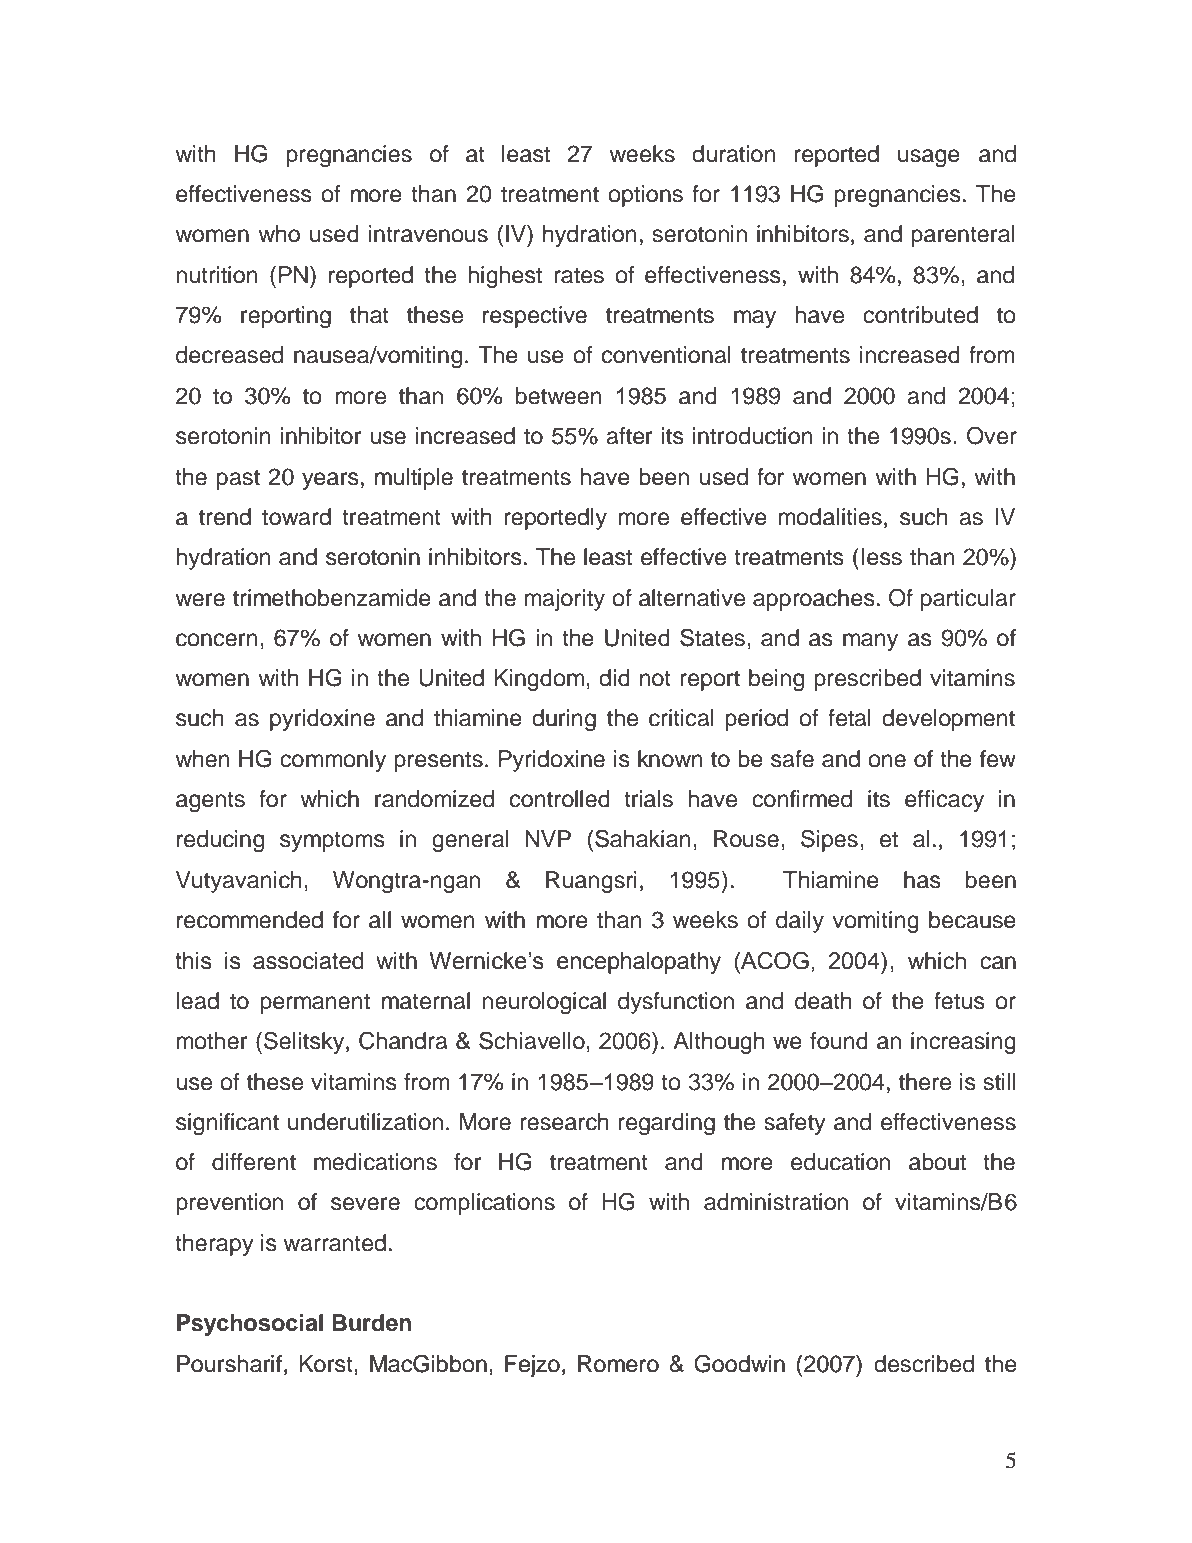 Image resolution: width=1192 pixels, height=1543 pixels. What do you see at coordinates (925, 1082) in the document?
I see `there` at bounding box center [925, 1082].
